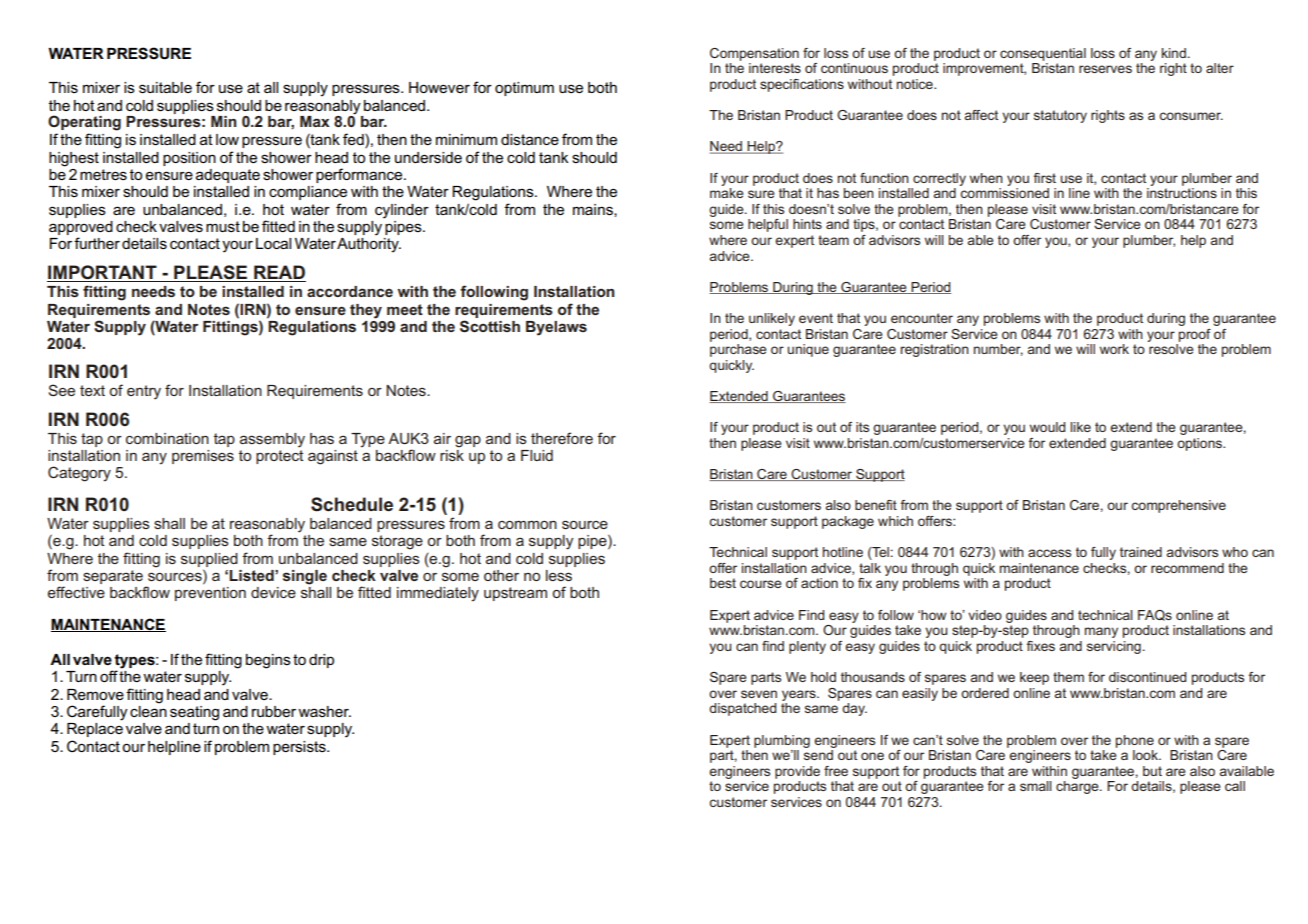  Describe the element at coordinates (754, 54) in the document. I see `Compensation` at that location.
